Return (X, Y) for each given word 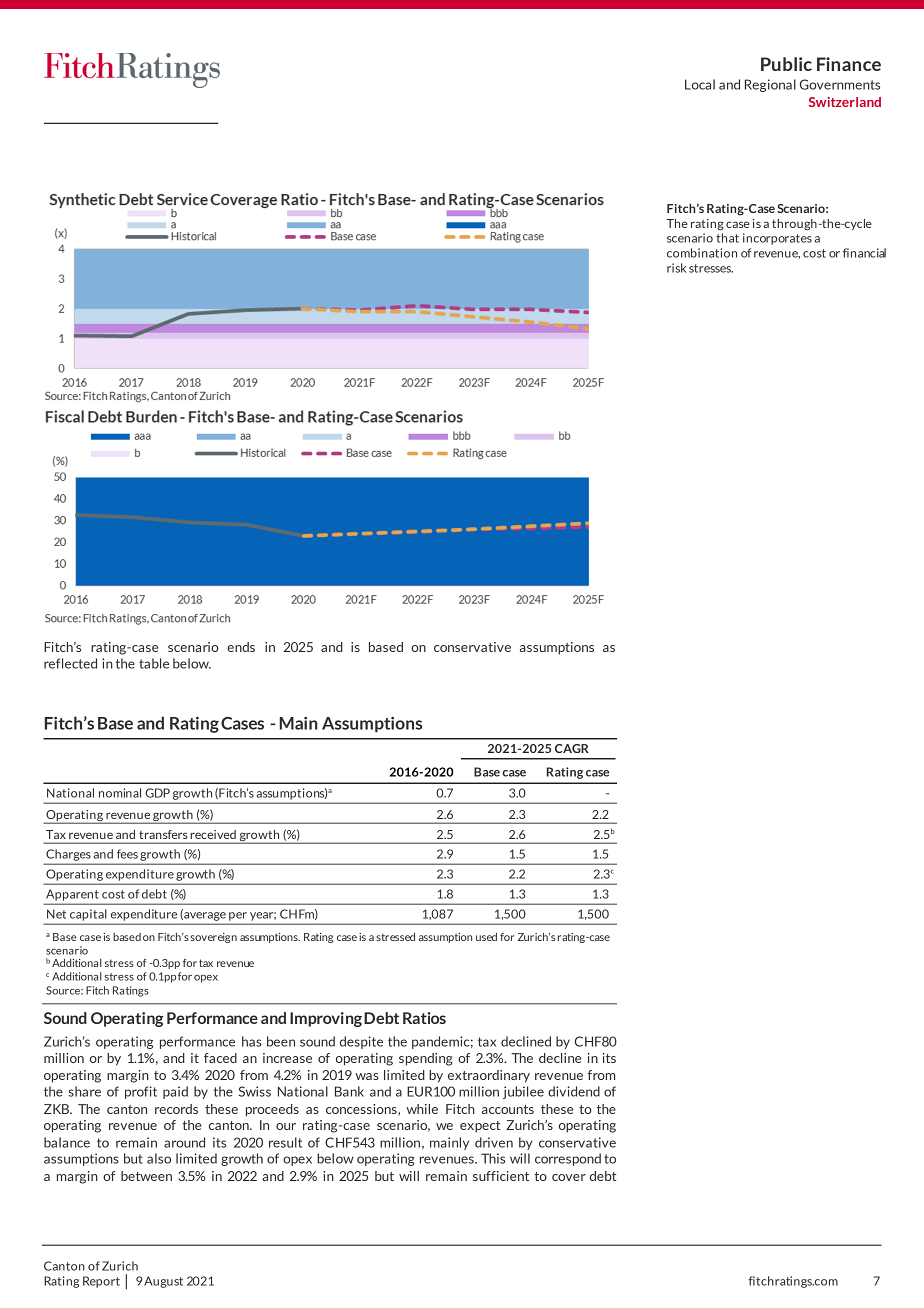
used (486, 937)
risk (676, 268)
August (163, 1282)
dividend (574, 1091)
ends (241, 647)
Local (700, 84)
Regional (770, 85)
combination (702, 253)
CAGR (572, 748)
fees (127, 854)
